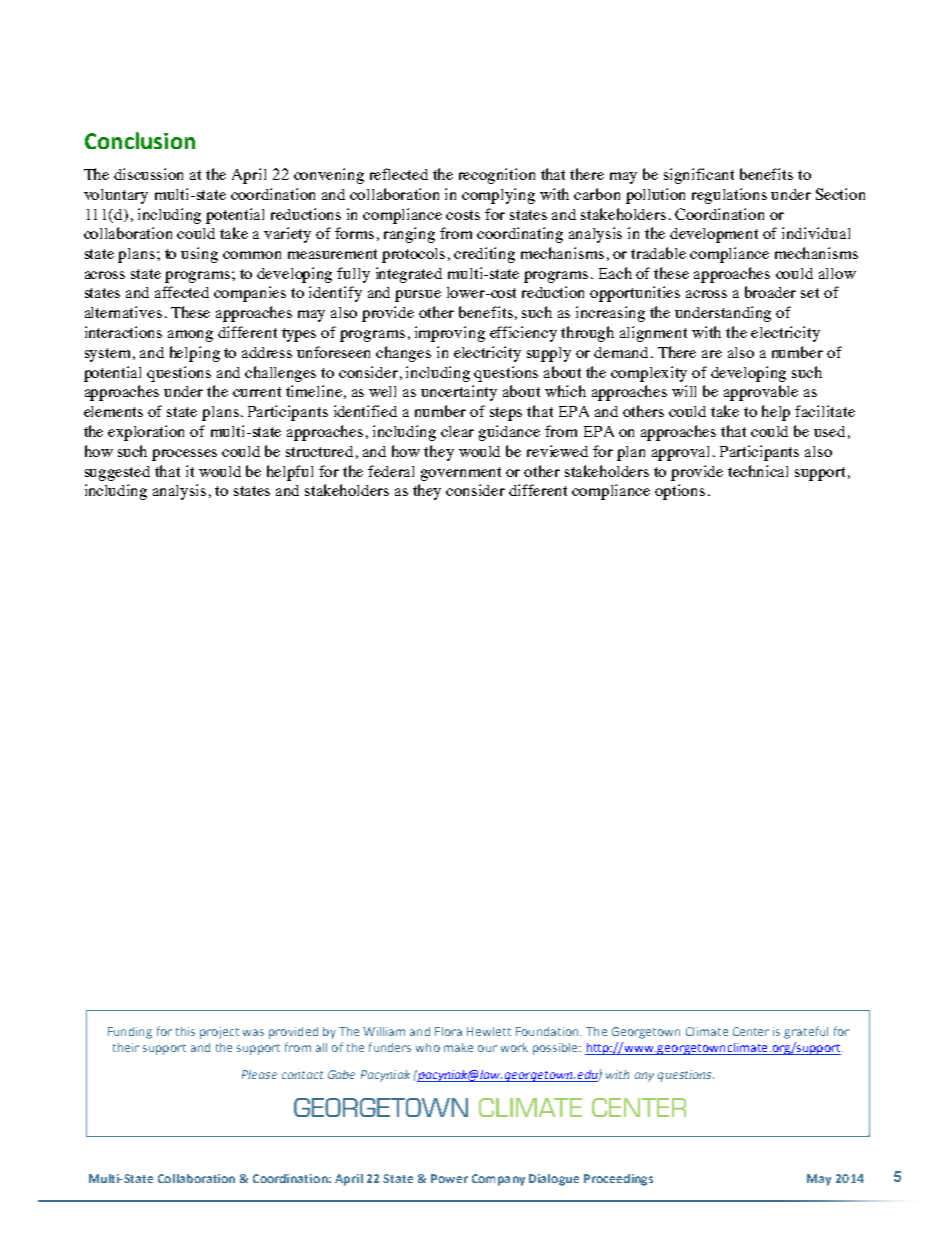  I want to click on technical, so click(758, 471).
